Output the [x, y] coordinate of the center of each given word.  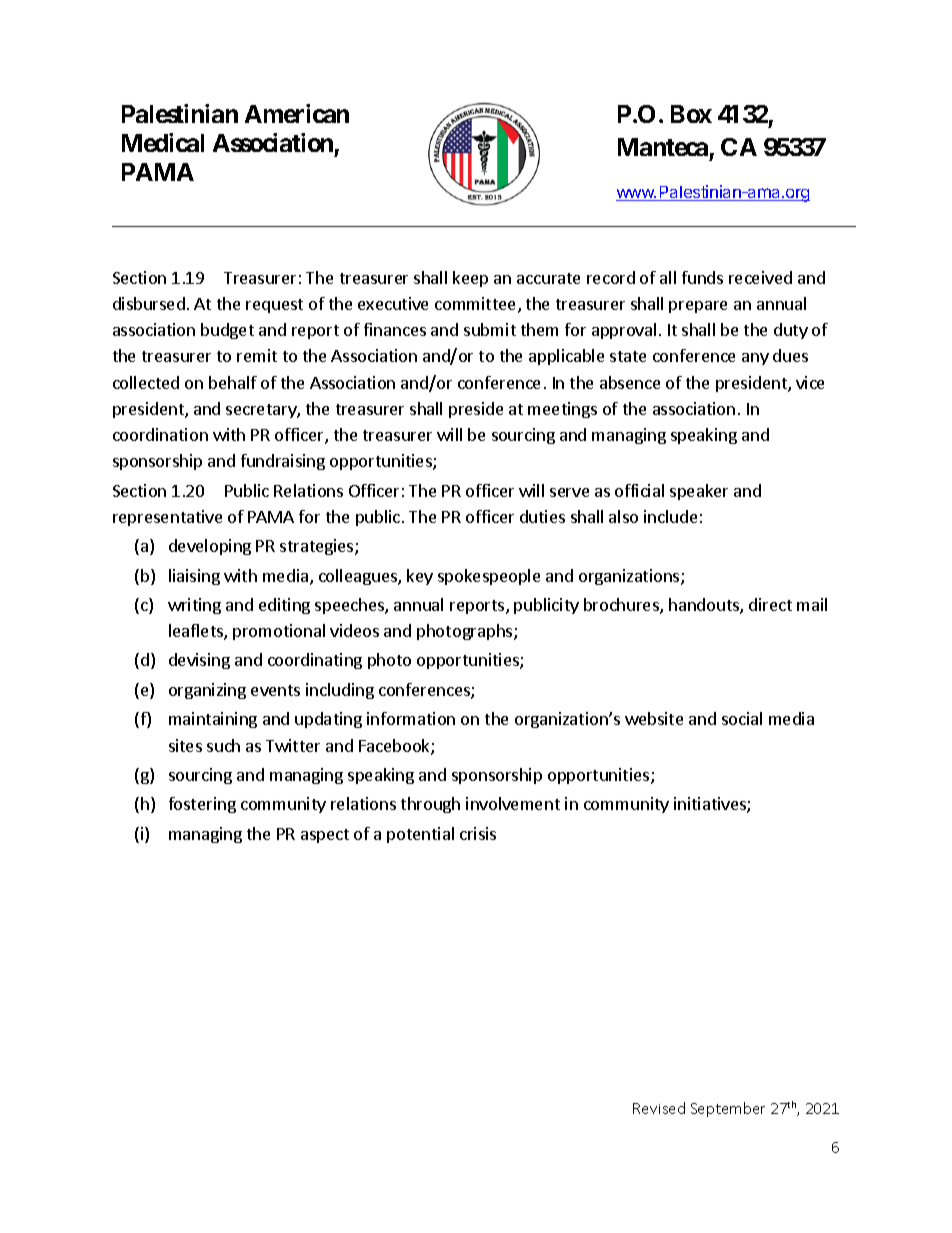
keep [470, 279]
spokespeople [489, 577]
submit [490, 329]
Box [691, 114]
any [755, 359]
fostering [202, 805]
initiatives [711, 805]
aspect [325, 836]
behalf [233, 382]
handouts [705, 606]
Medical [163, 142]
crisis [478, 833]
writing [194, 606]
